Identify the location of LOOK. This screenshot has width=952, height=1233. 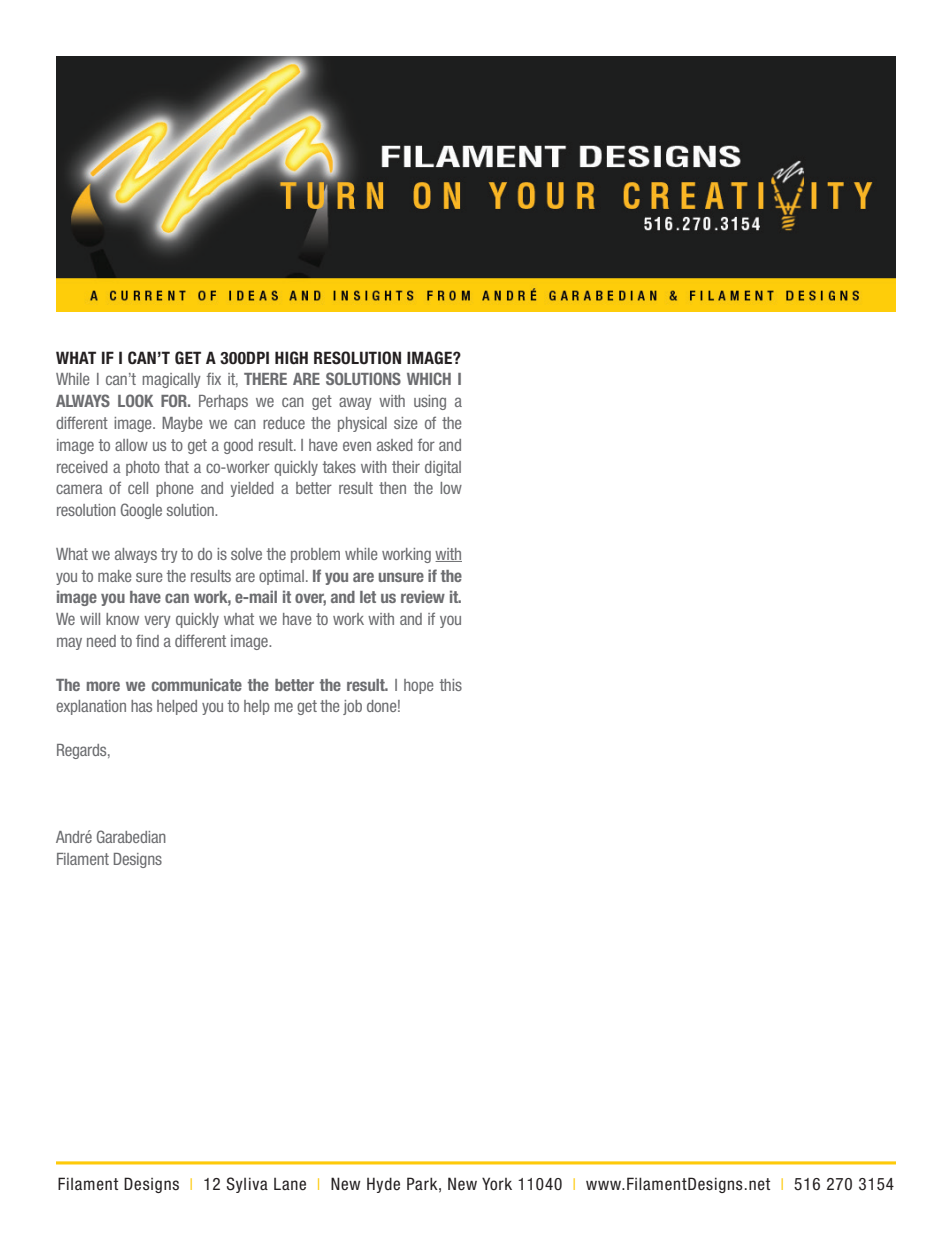
(136, 400).
